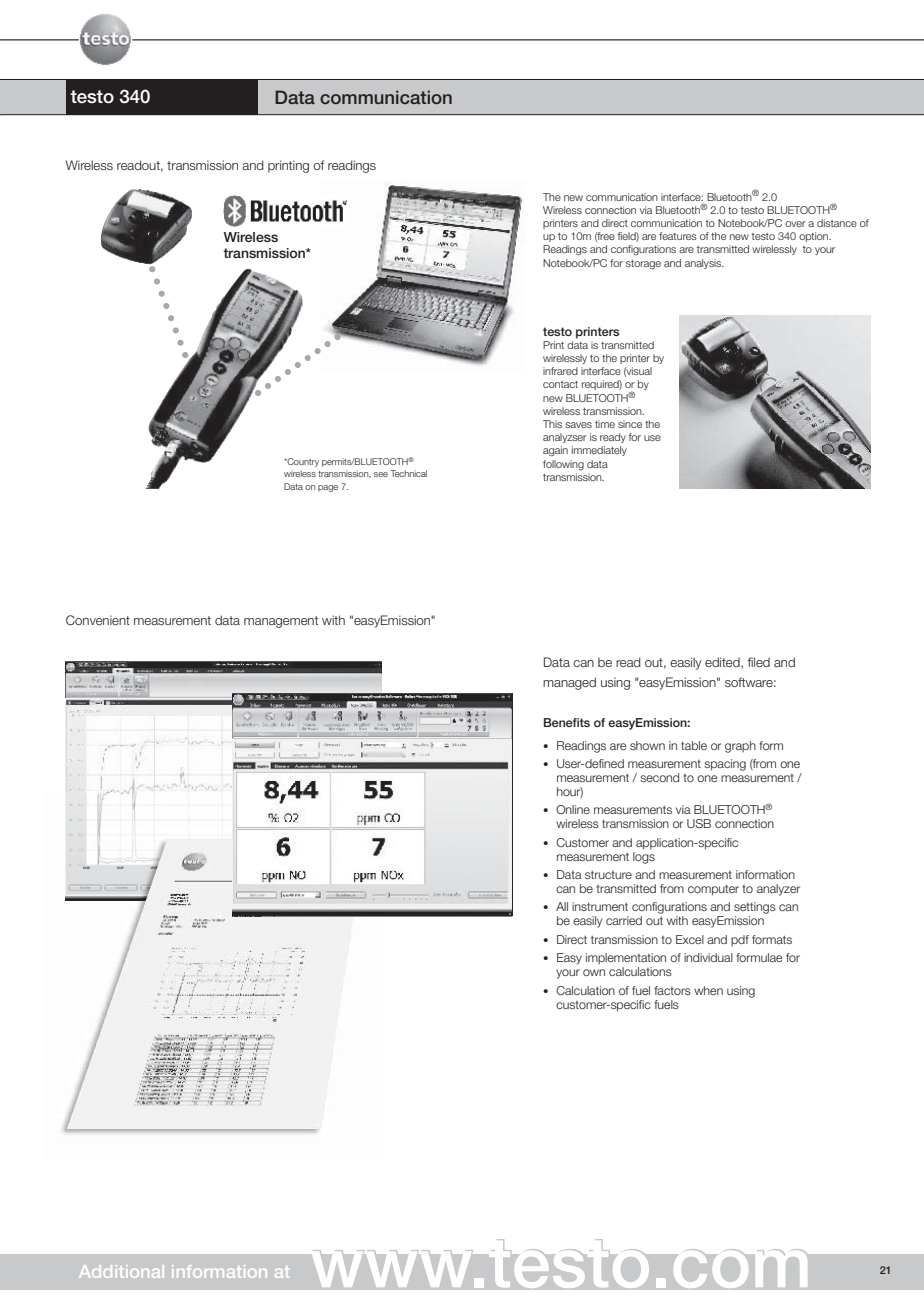  What do you see at coordinates (98, 620) in the page?
I see `Convenient` at bounding box center [98, 620].
